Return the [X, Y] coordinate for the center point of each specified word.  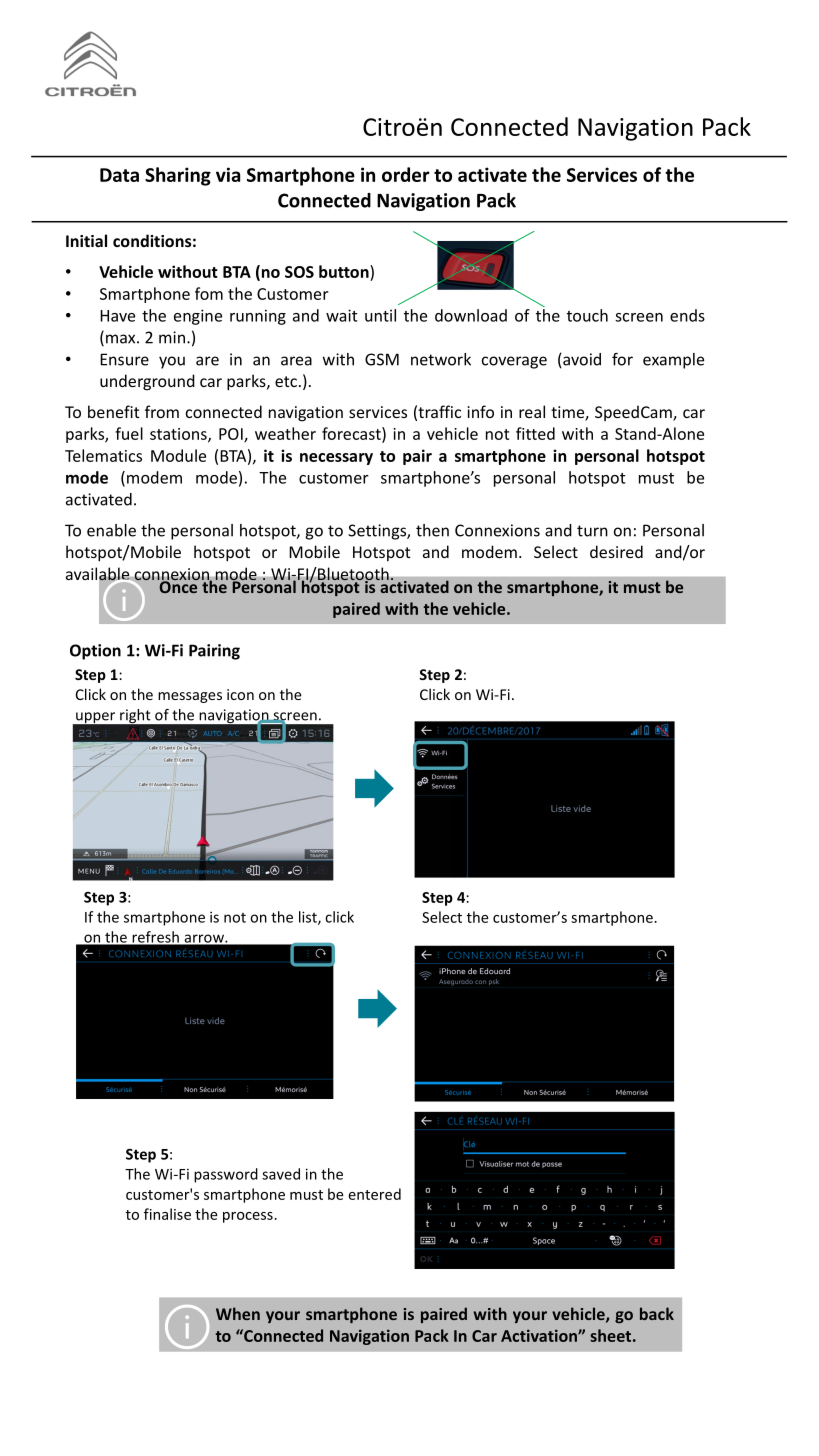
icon [240, 694]
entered [375, 1194]
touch [587, 315]
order [406, 174]
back [657, 1313]
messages [190, 697]
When [238, 1313]
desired [616, 551]
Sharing [178, 176]
